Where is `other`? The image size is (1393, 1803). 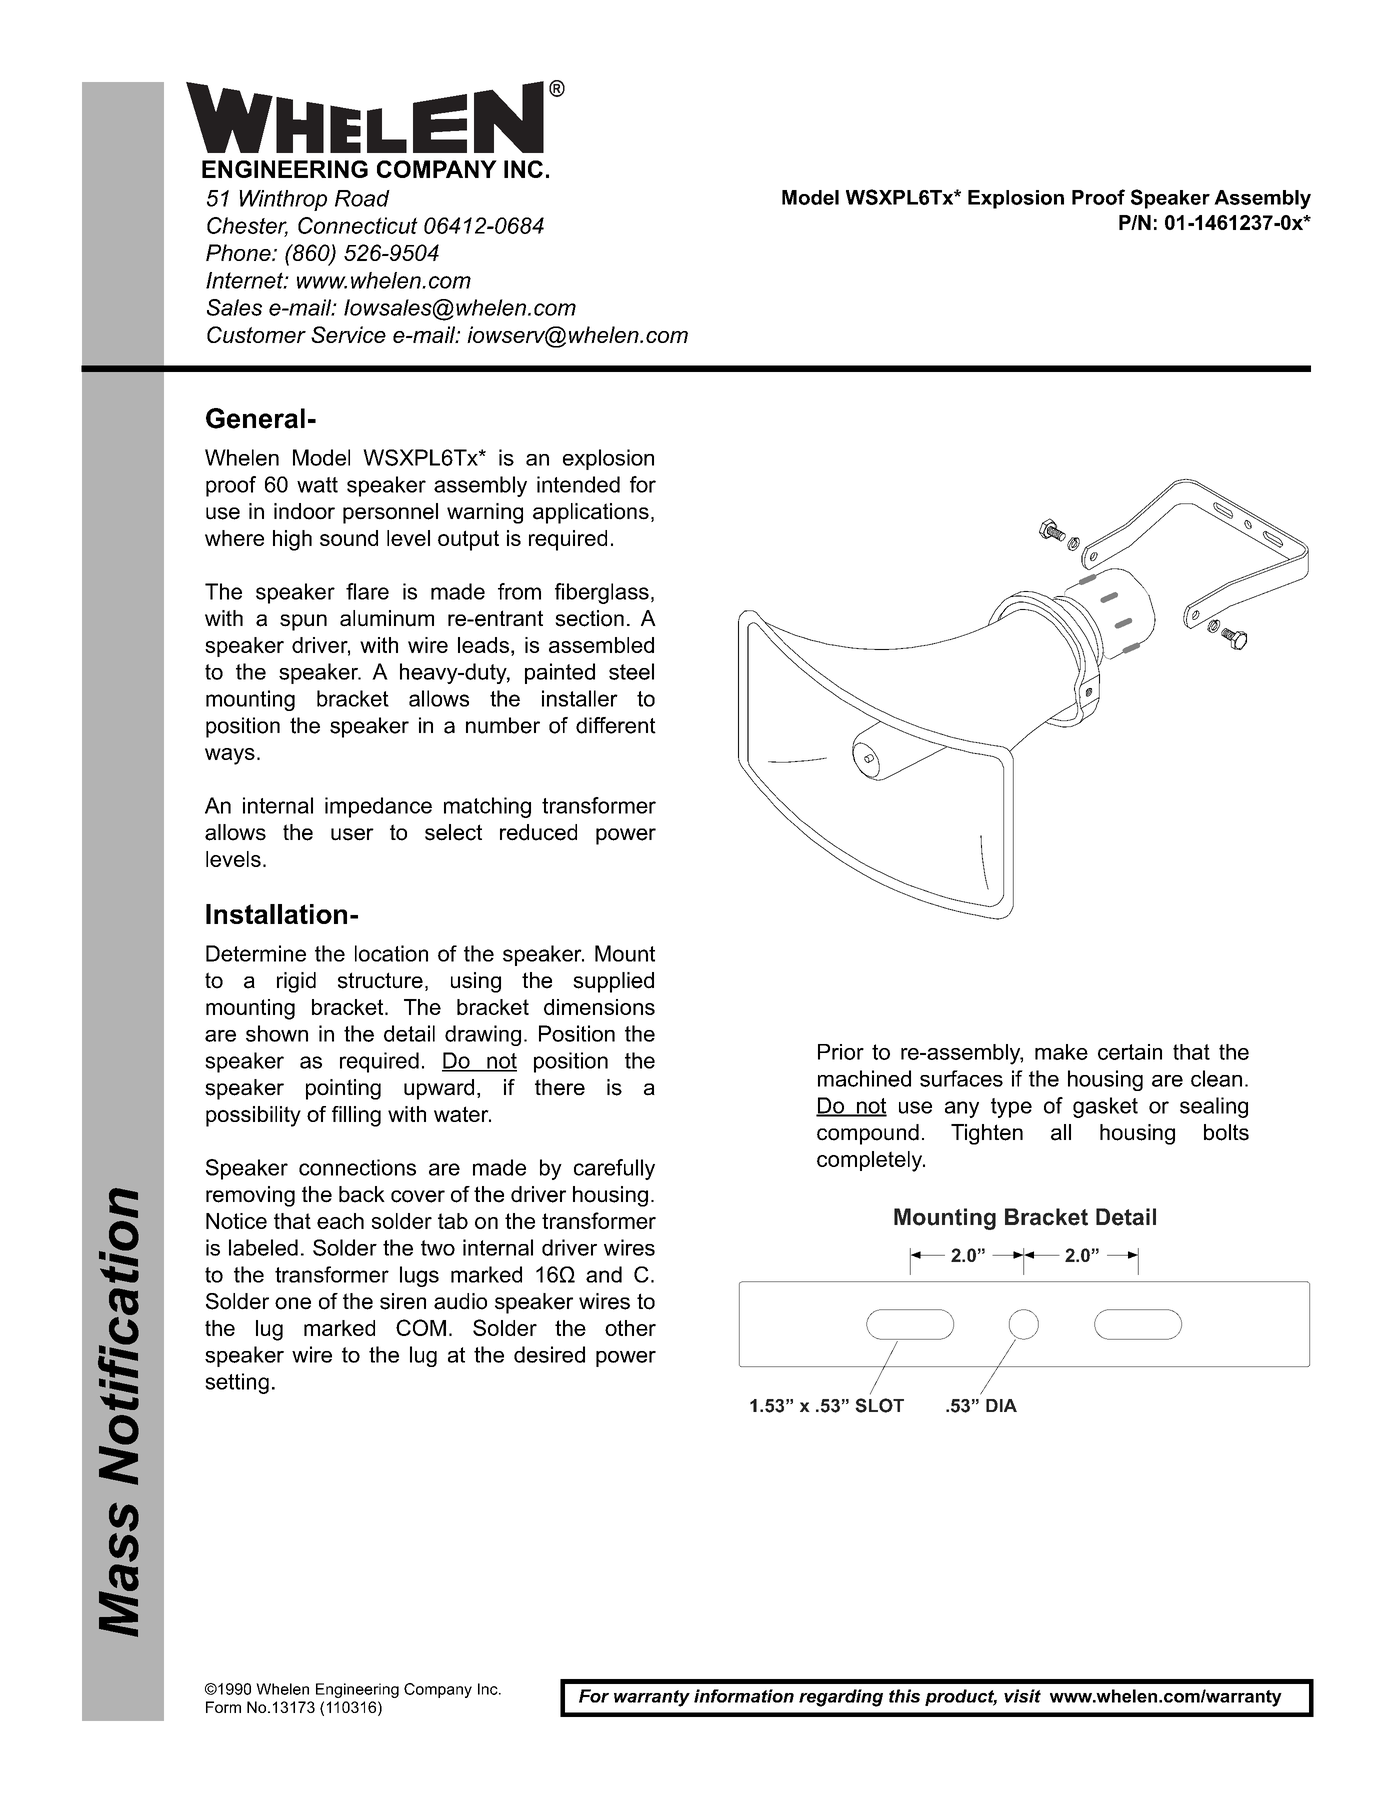
other is located at coordinates (630, 1328).
